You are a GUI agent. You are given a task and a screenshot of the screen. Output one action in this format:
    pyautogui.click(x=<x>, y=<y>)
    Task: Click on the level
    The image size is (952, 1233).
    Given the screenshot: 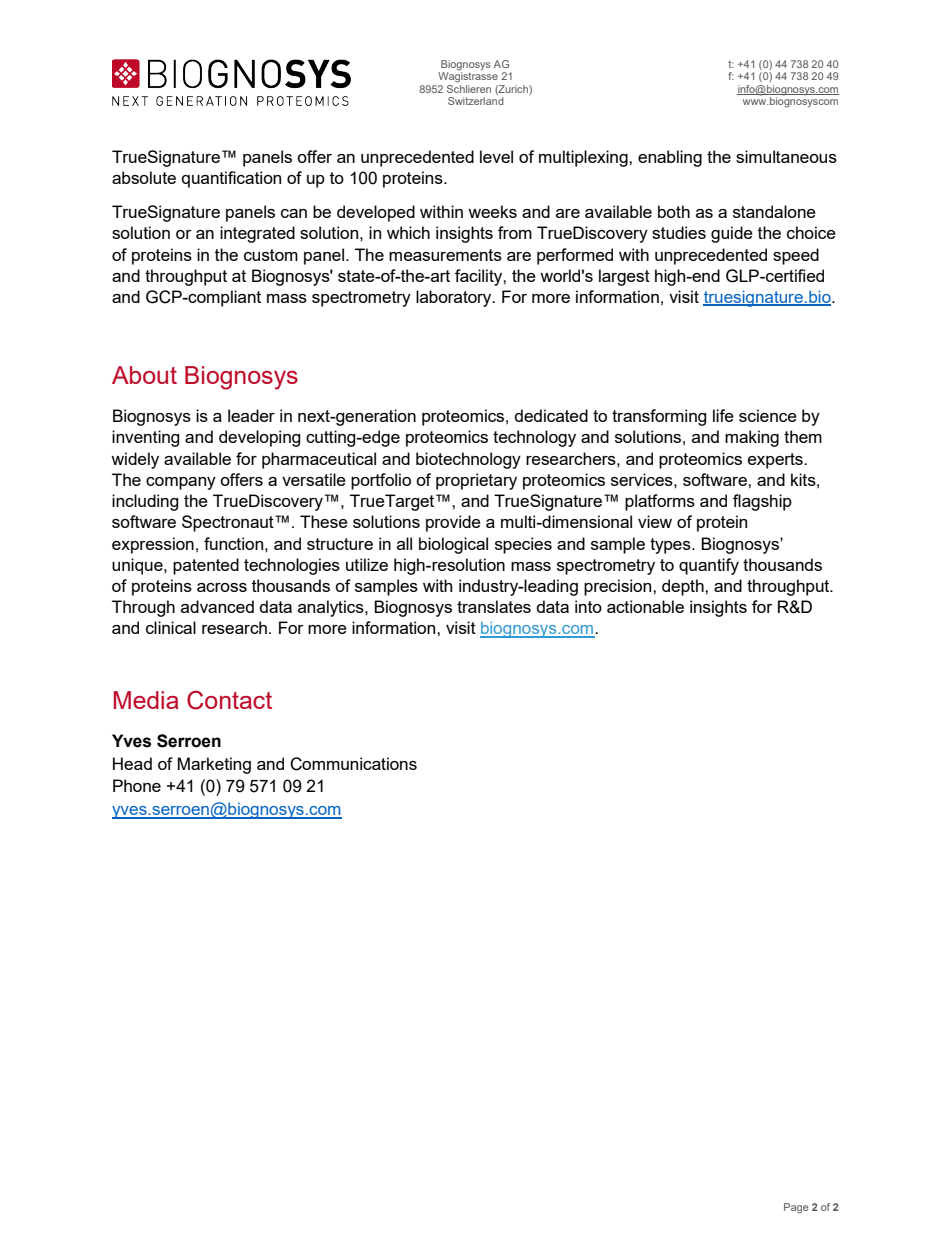 What is the action you would take?
    pyautogui.click(x=496, y=156)
